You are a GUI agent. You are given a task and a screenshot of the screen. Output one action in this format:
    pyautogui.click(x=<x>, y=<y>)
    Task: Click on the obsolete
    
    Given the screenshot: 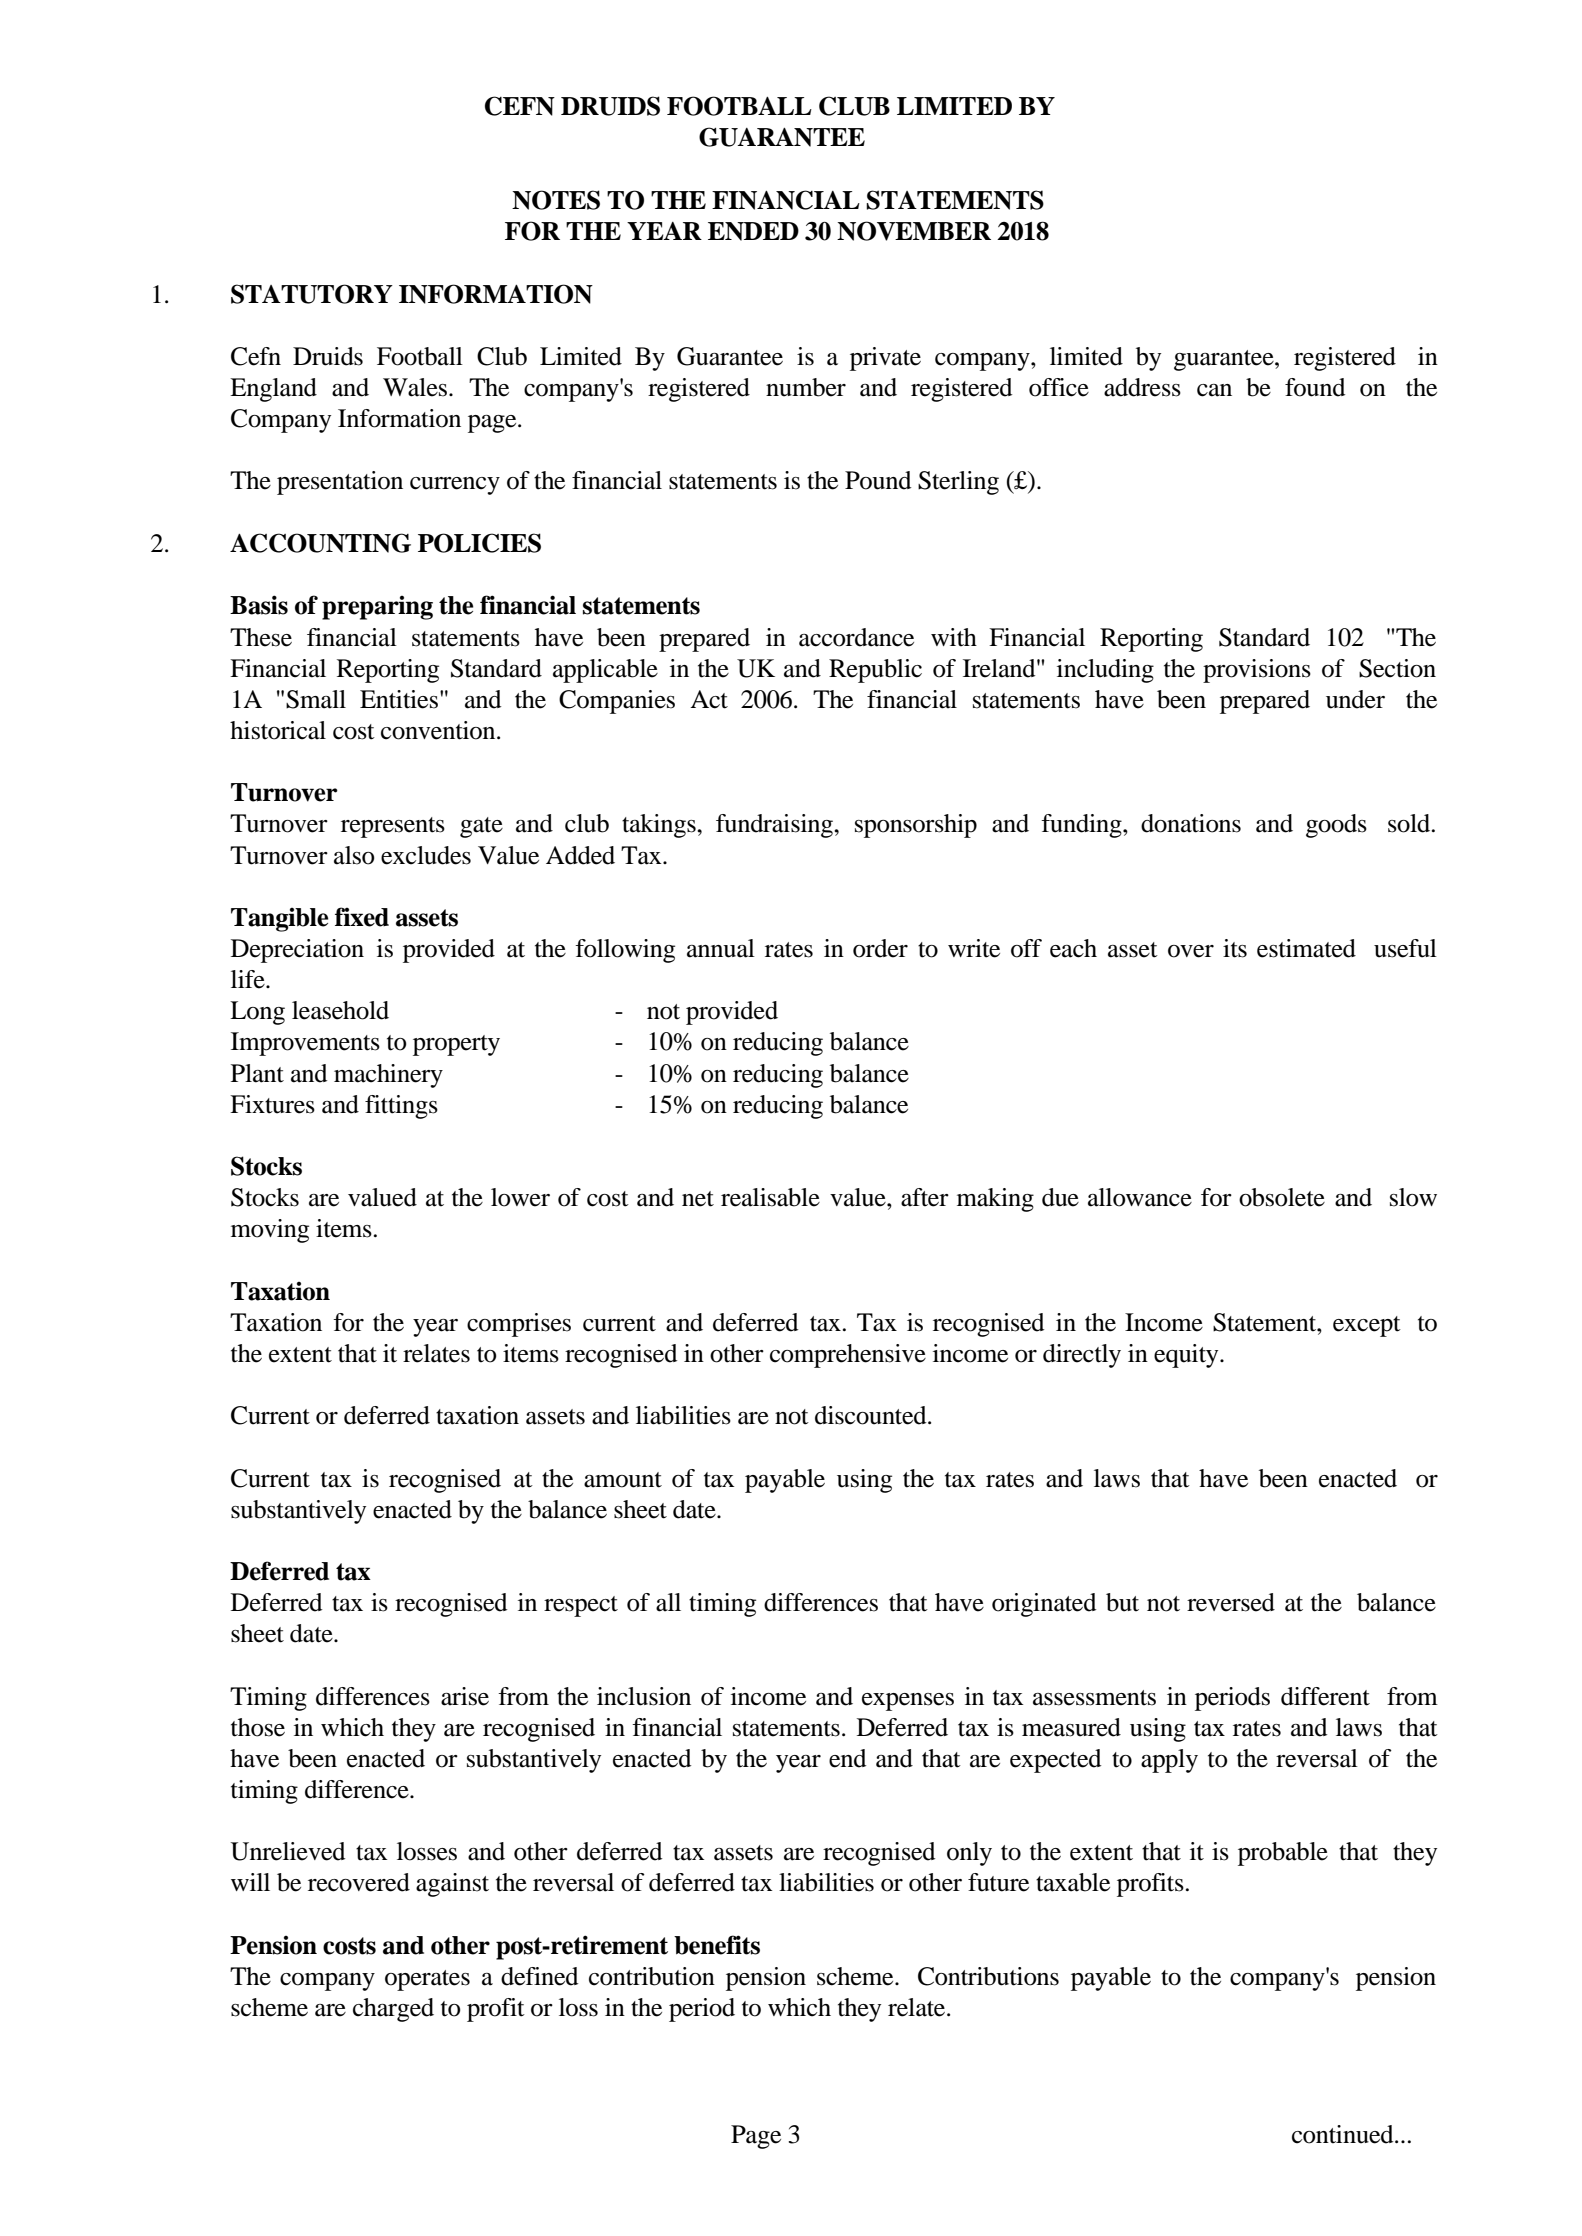 What is the action you would take?
    pyautogui.click(x=1282, y=1197)
